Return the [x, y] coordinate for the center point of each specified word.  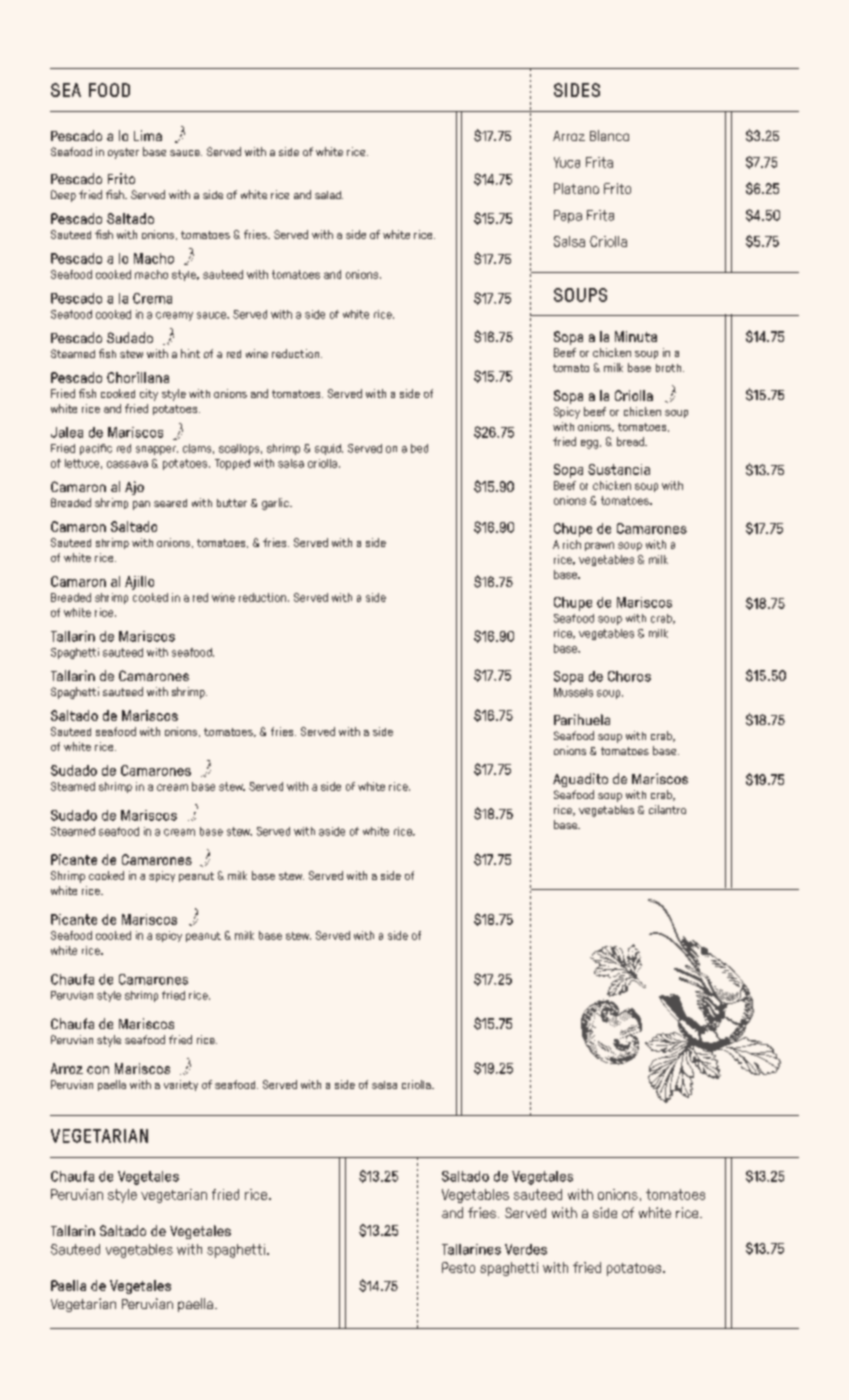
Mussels [573, 692]
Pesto [458, 1267]
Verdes [526, 1249]
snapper [157, 450]
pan [141, 505]
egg [589, 444]
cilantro [667, 809]
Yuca [567, 162]
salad [329, 195]
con [98, 1070]
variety [181, 1085]
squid [329, 449]
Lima [148, 135]
